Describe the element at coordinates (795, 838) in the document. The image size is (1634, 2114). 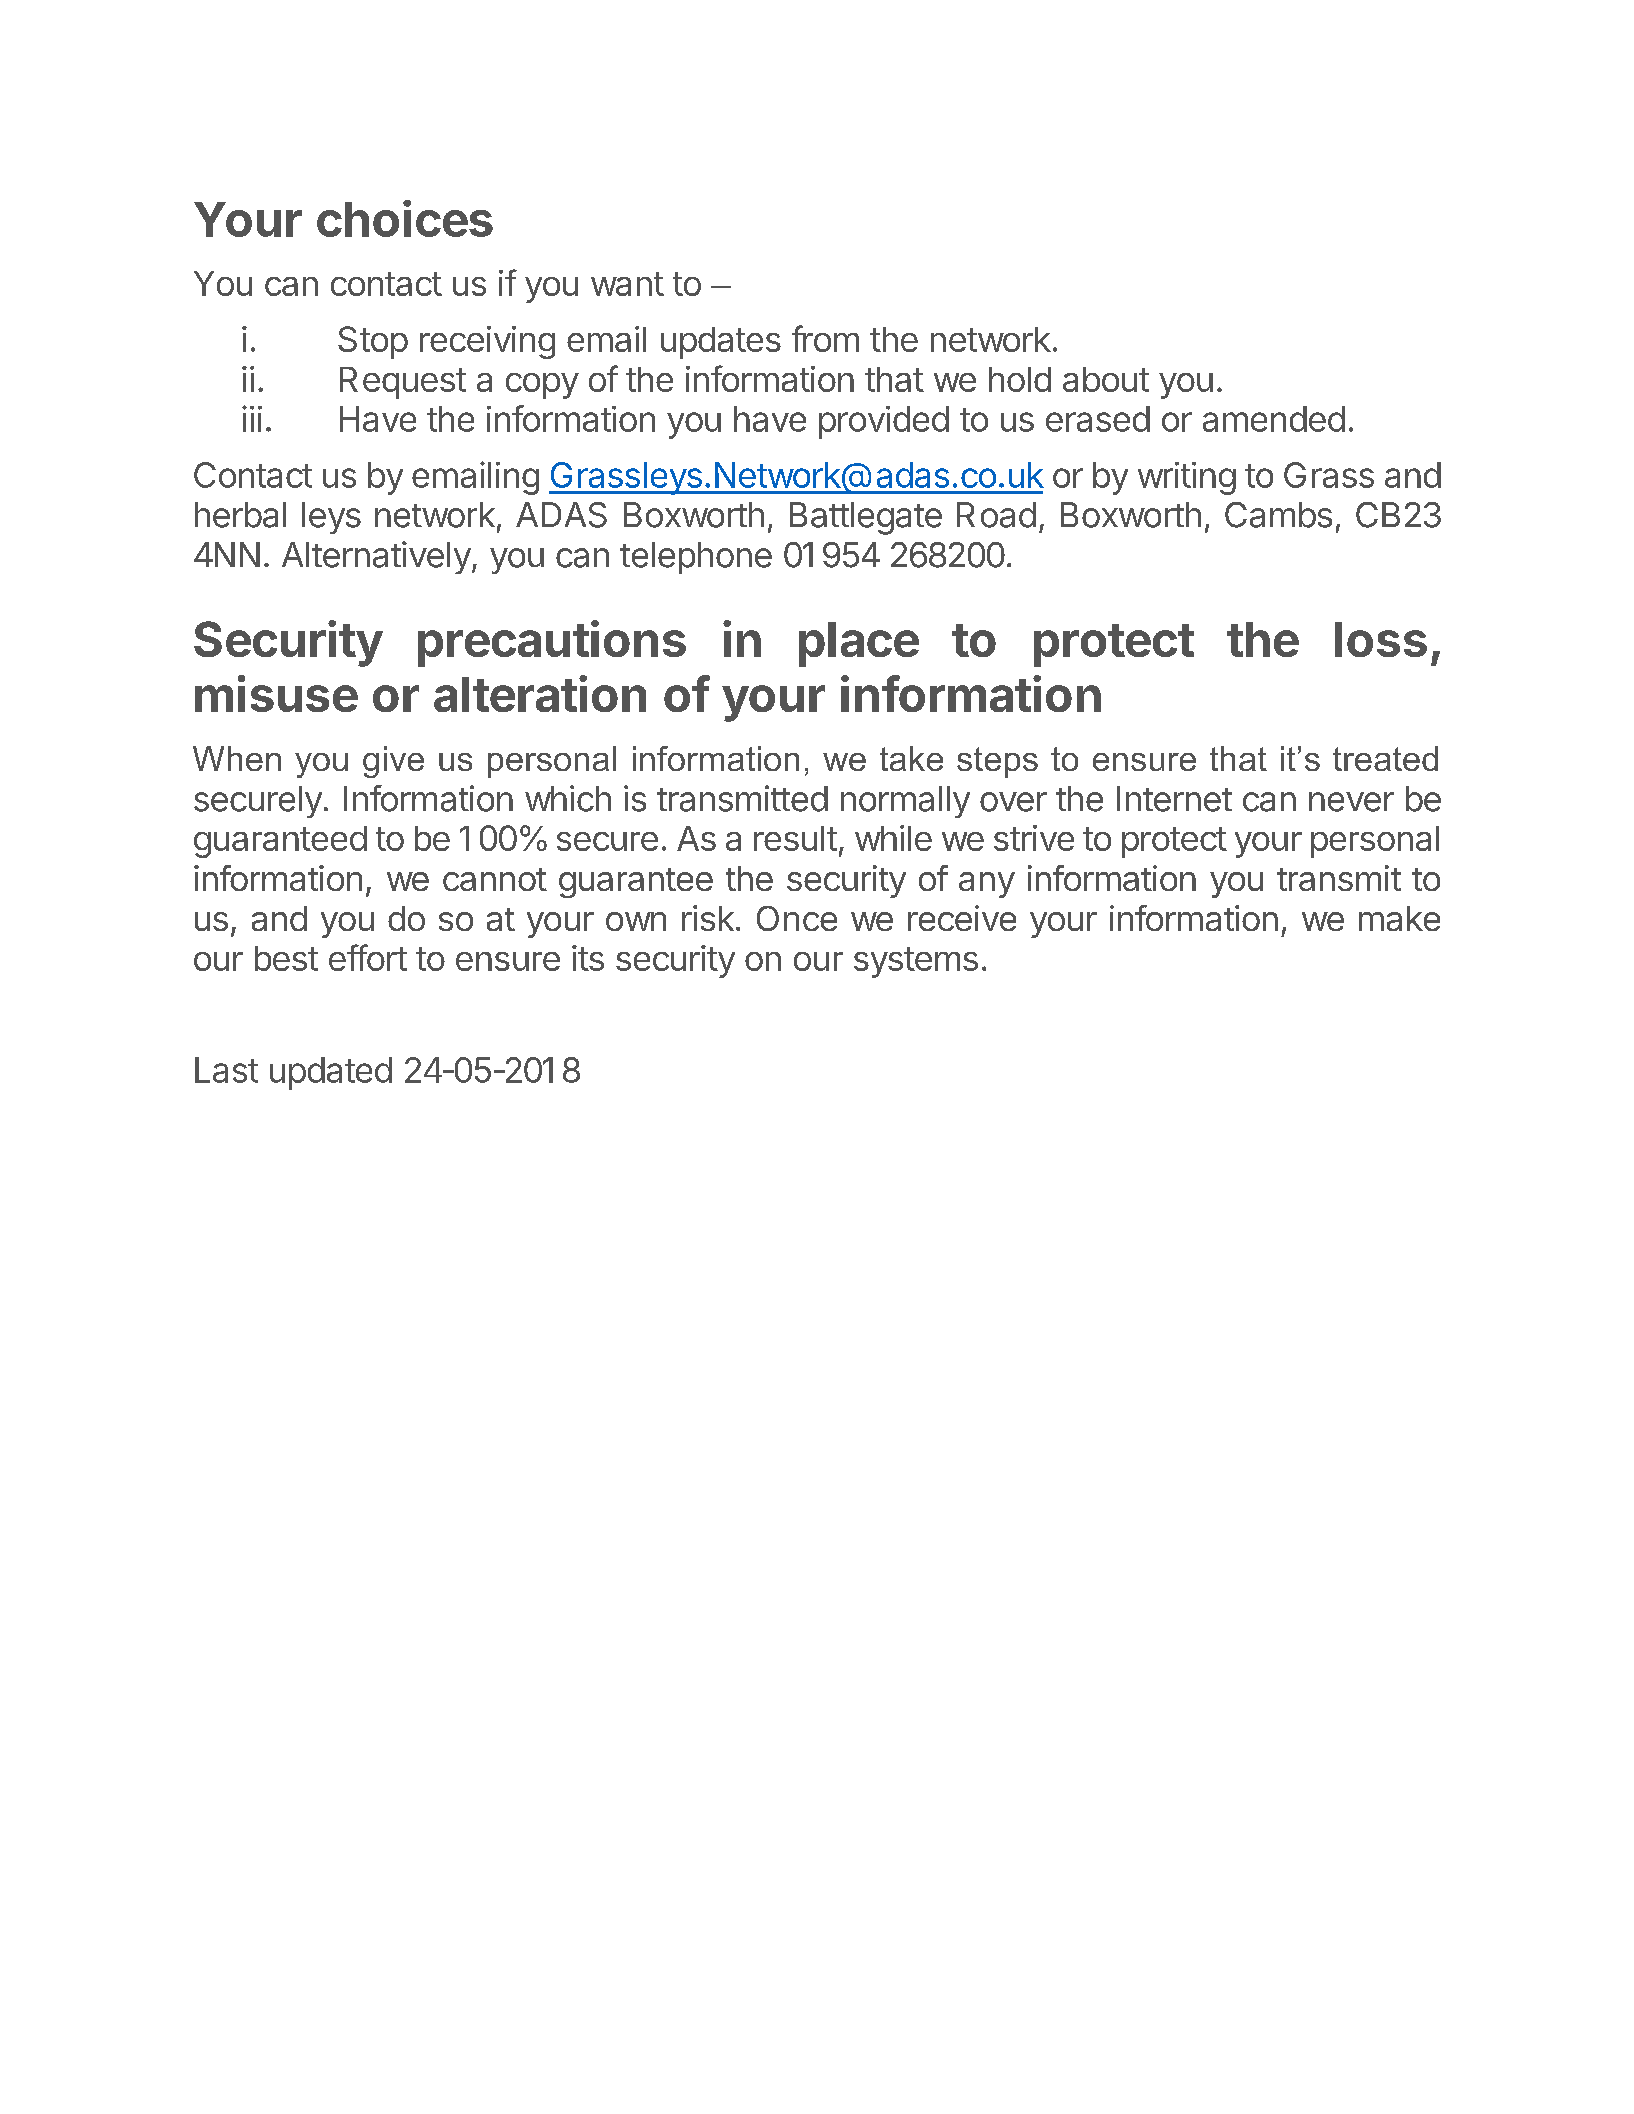
I see `result` at that location.
